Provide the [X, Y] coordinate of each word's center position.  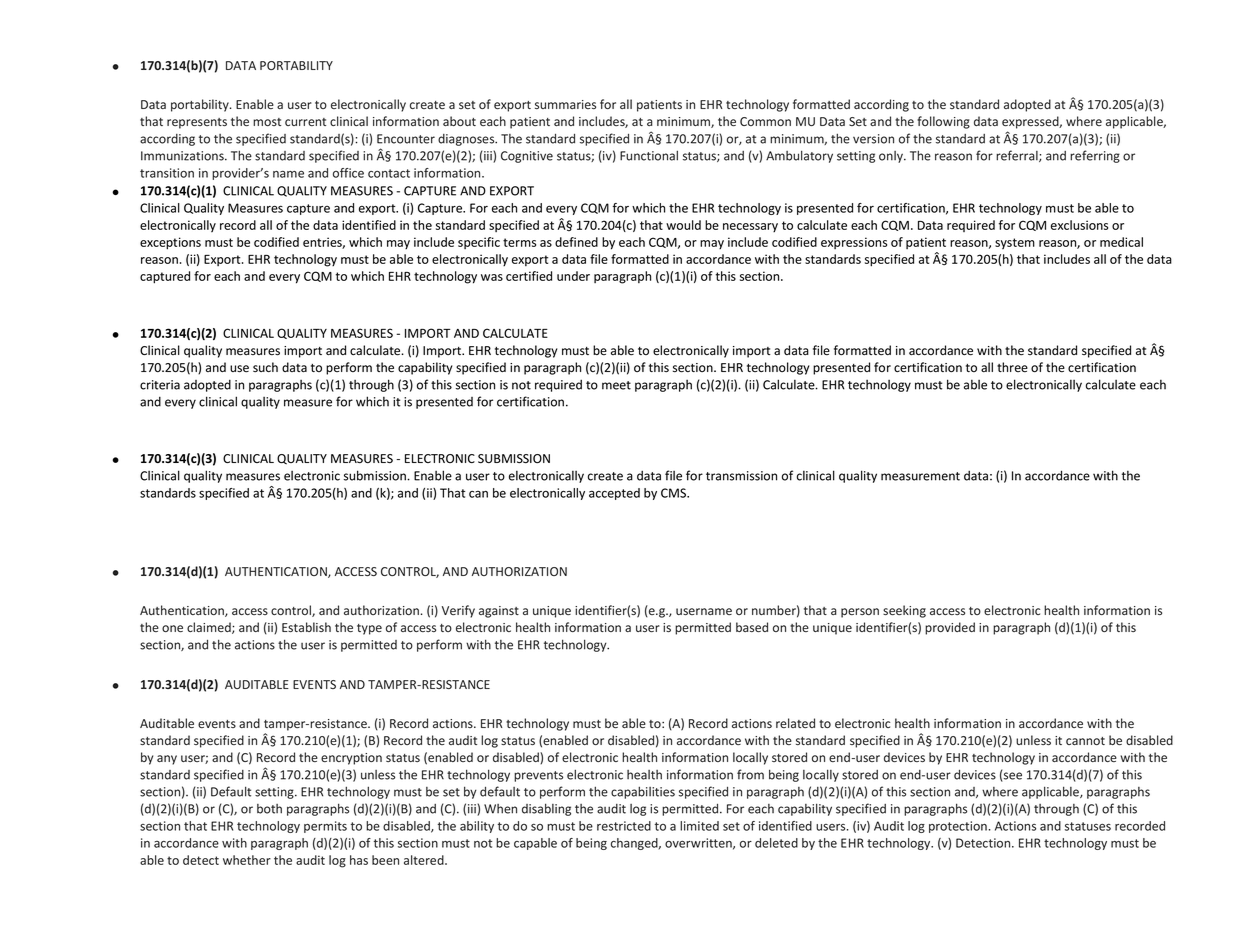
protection [958, 827]
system [1015, 243]
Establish [306, 627]
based [752, 627]
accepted [614, 494]
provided [950, 628]
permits [325, 827]
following [943, 122]
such [265, 367]
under [573, 276]
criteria [160, 385]
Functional [649, 155]
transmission [741, 476]
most [267, 122]
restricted [624, 826]
